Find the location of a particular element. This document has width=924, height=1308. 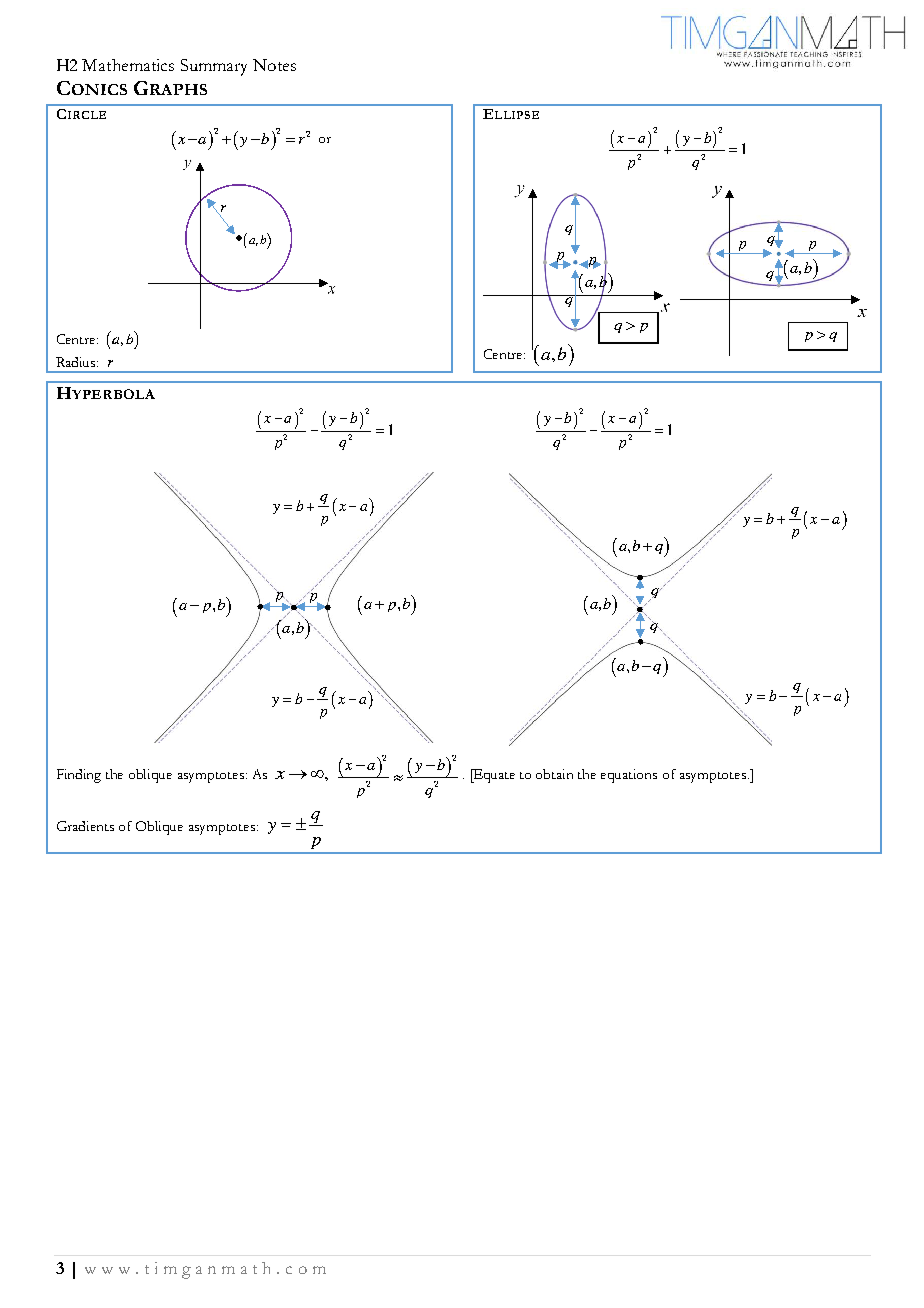

Finding is located at coordinates (79, 776).
